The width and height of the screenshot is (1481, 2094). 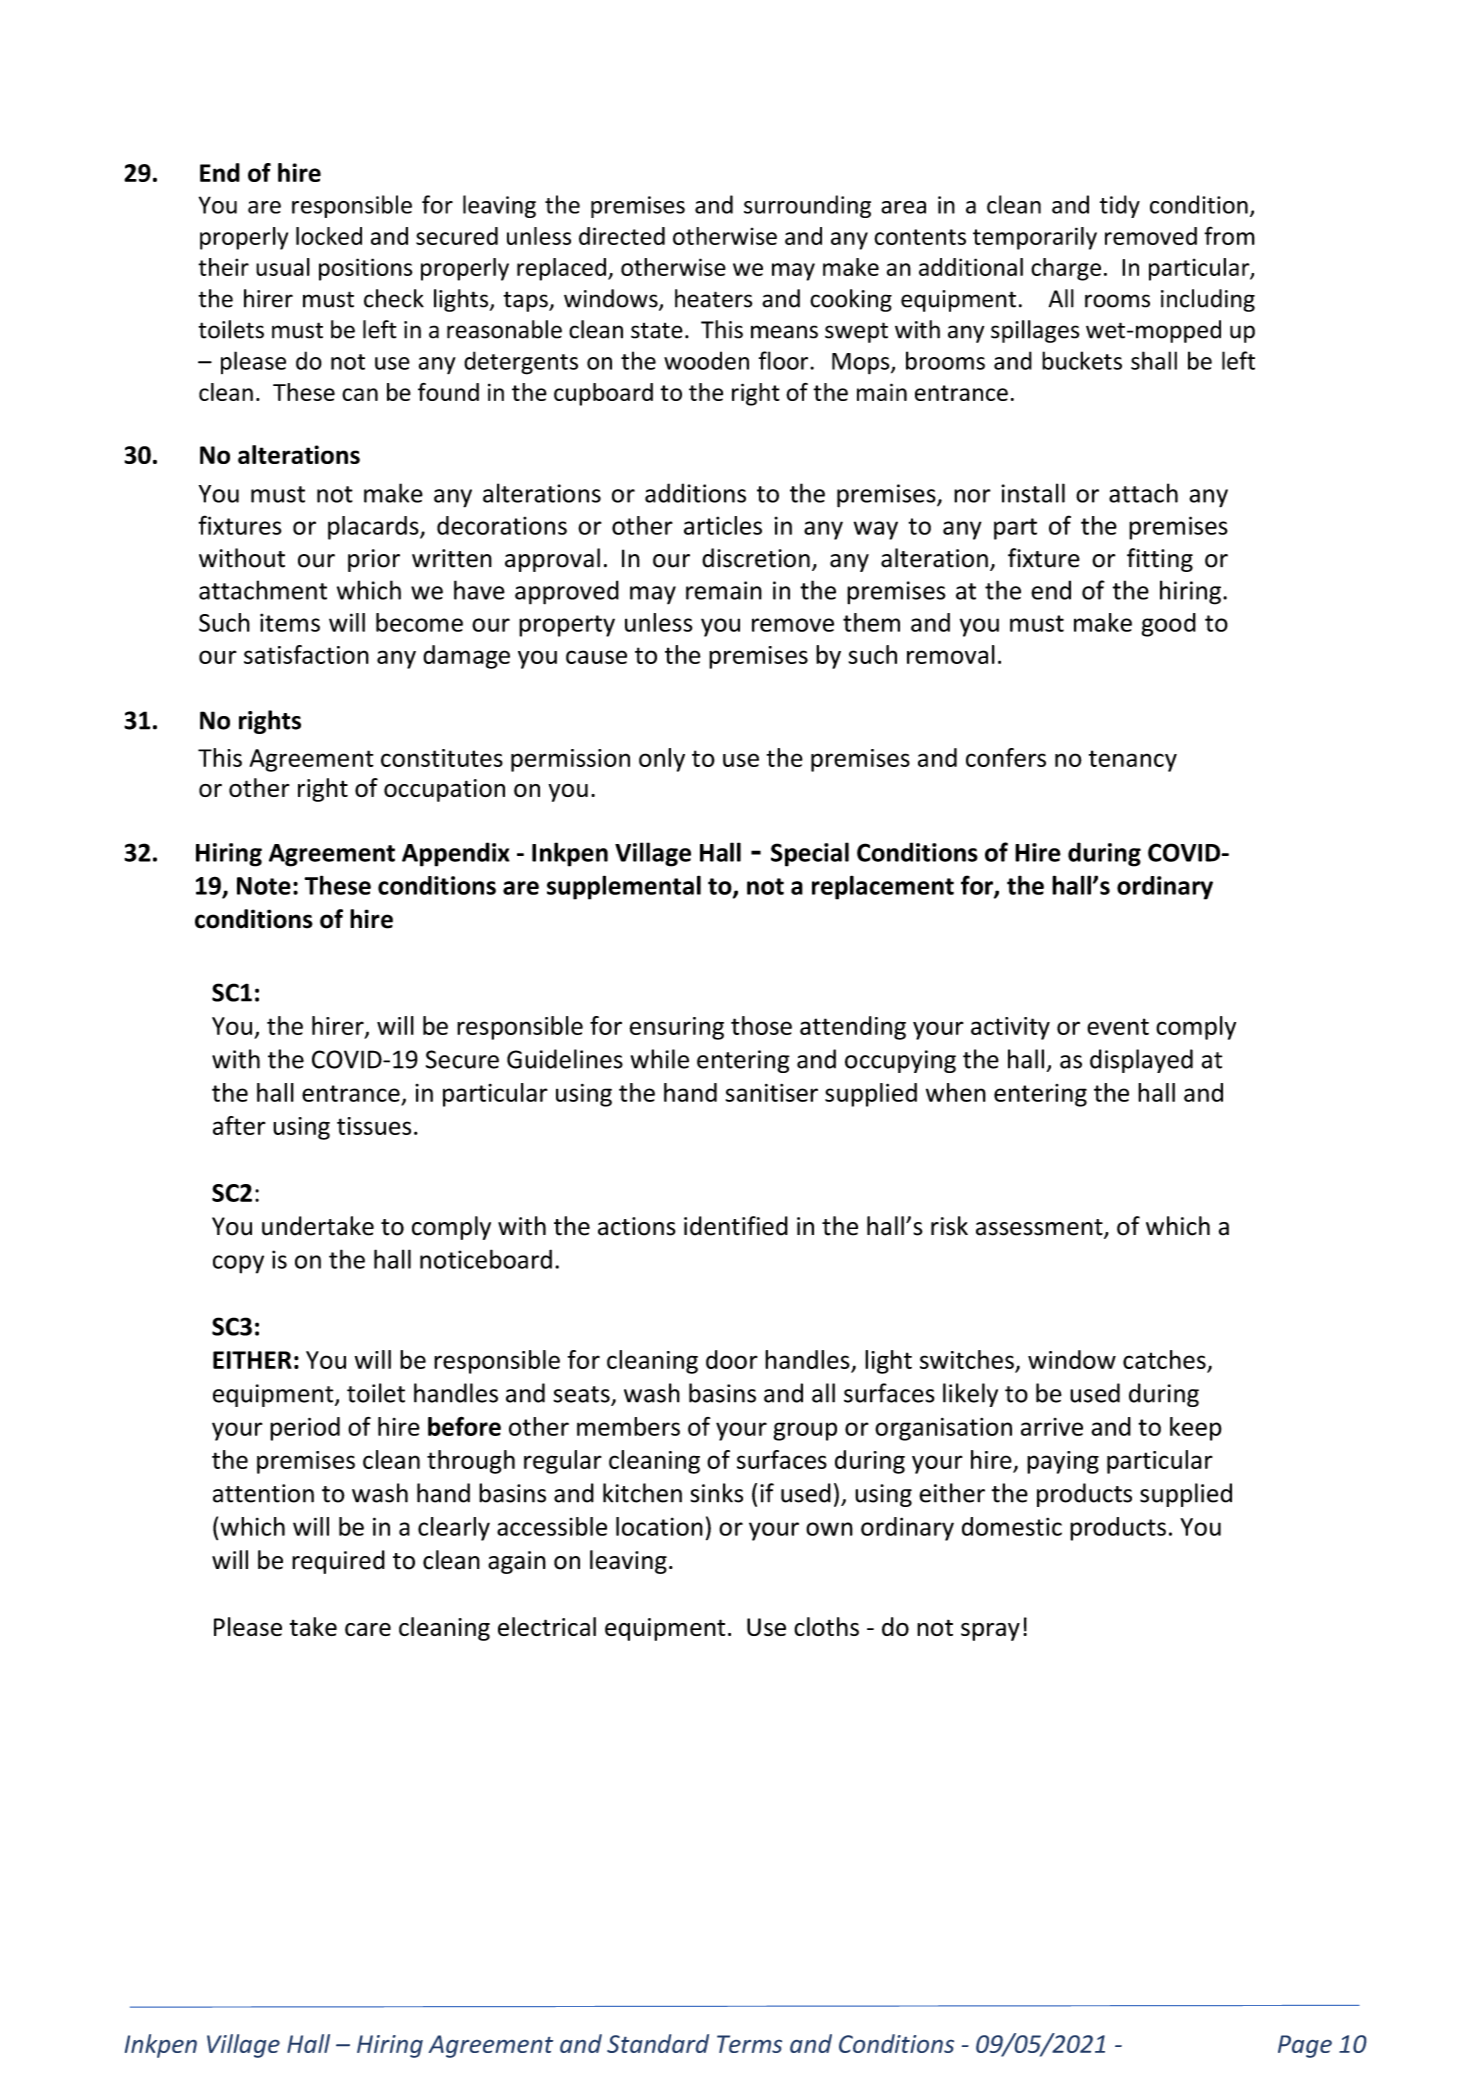 I want to click on door, so click(x=732, y=1359).
